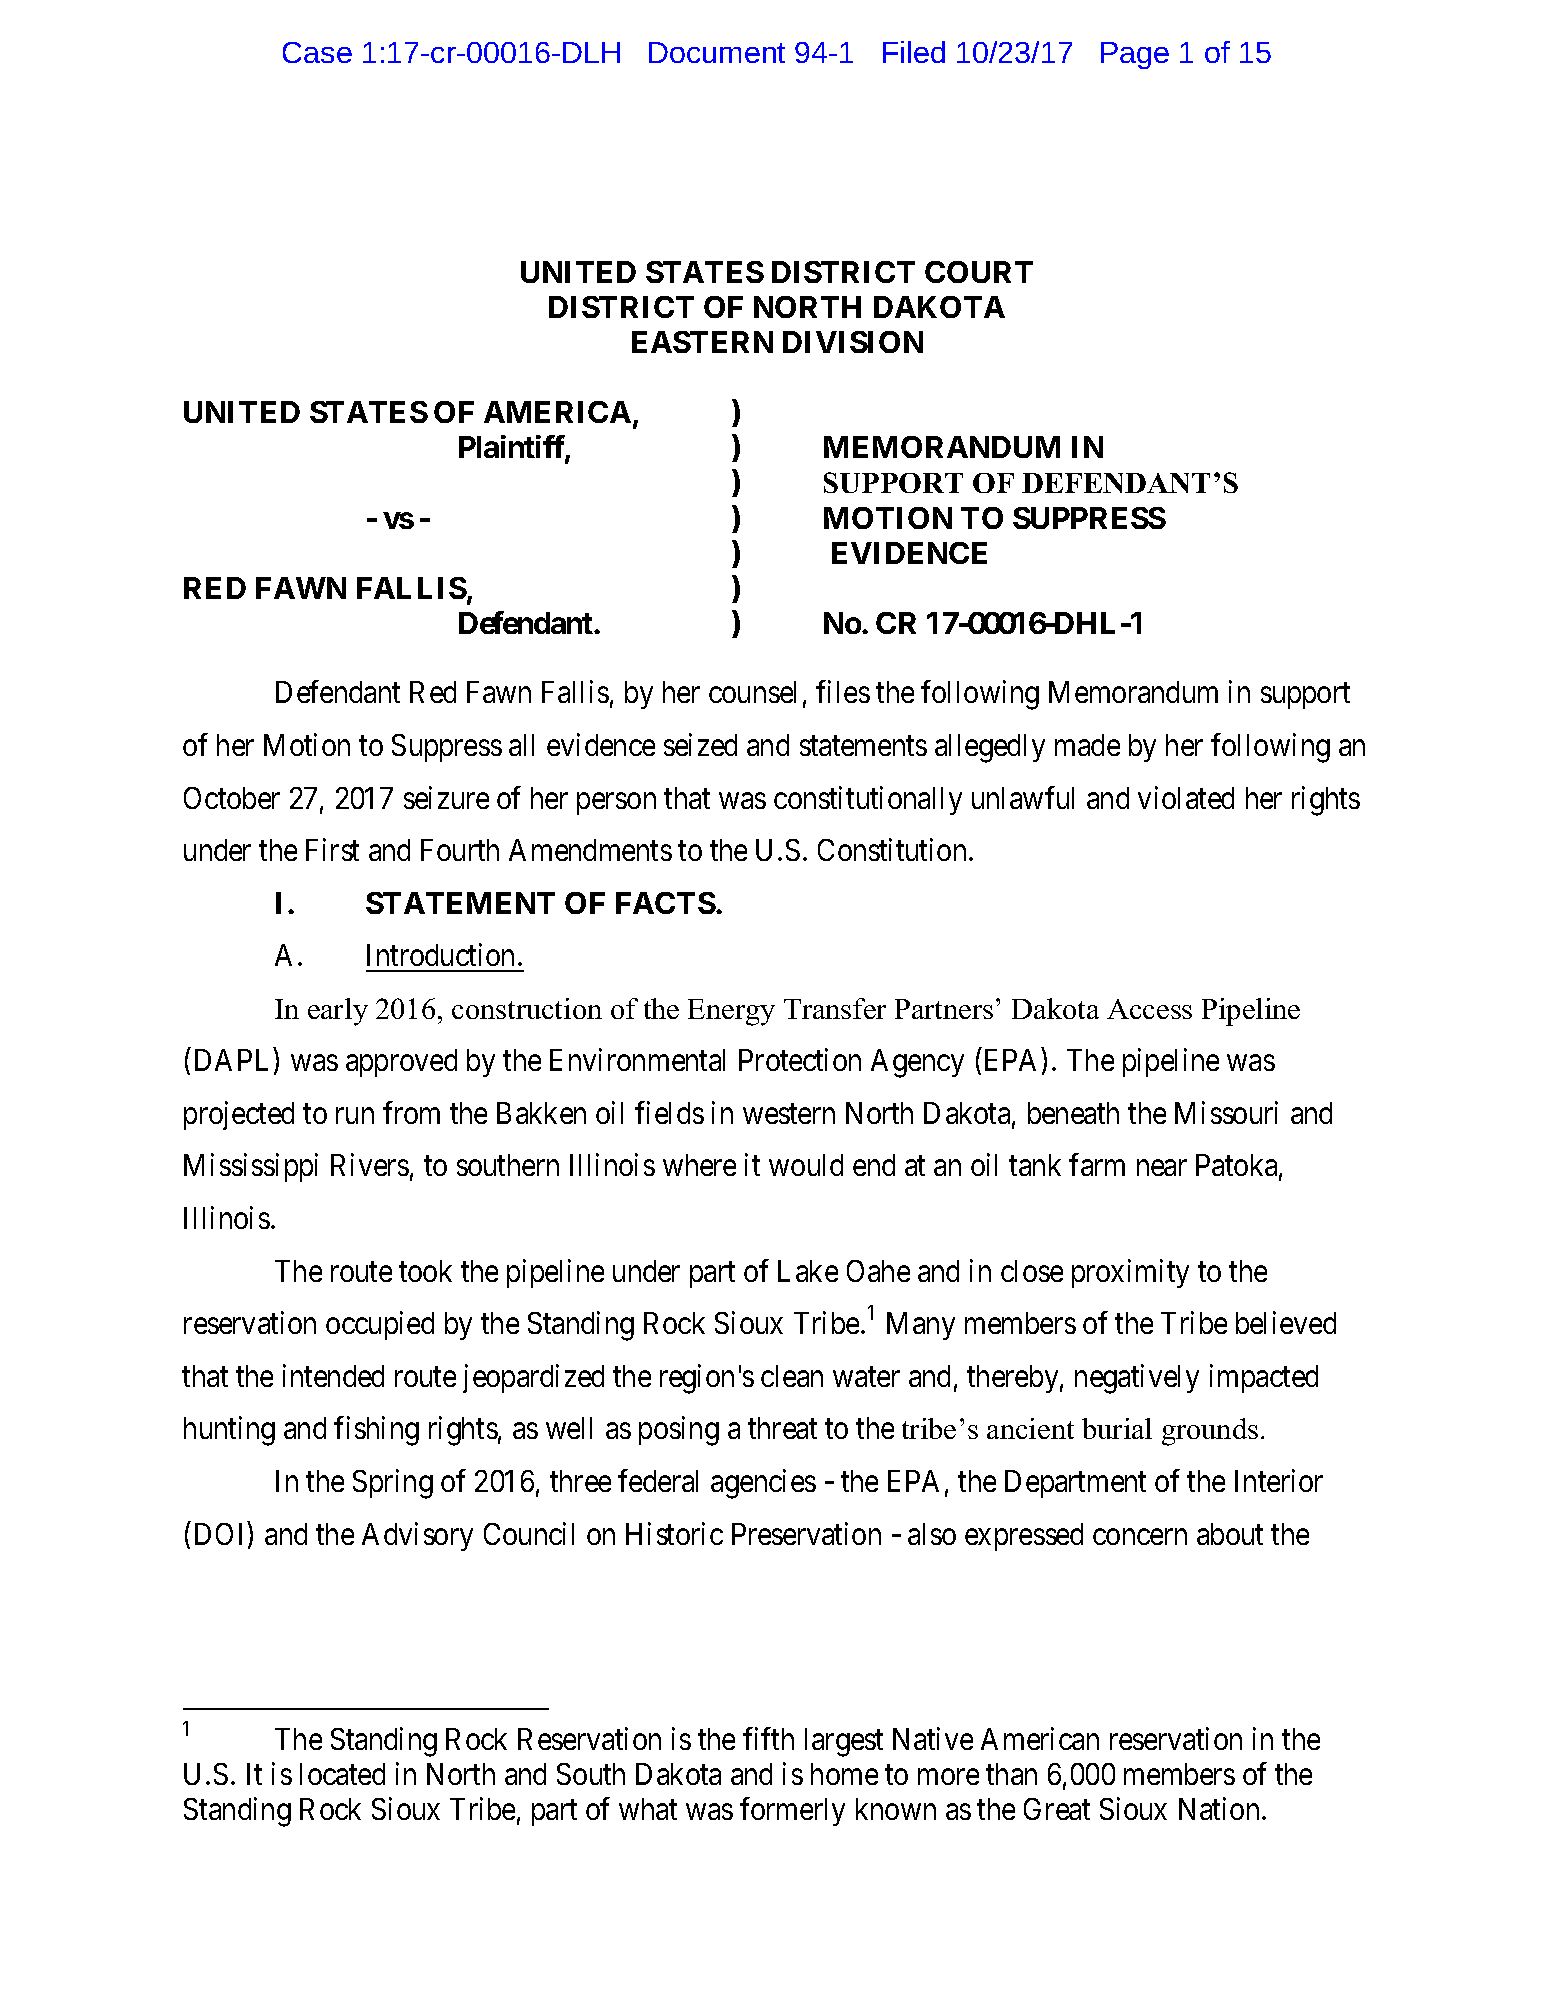 This image has height=2011, width=1554. I want to click on Case, so click(317, 52).
